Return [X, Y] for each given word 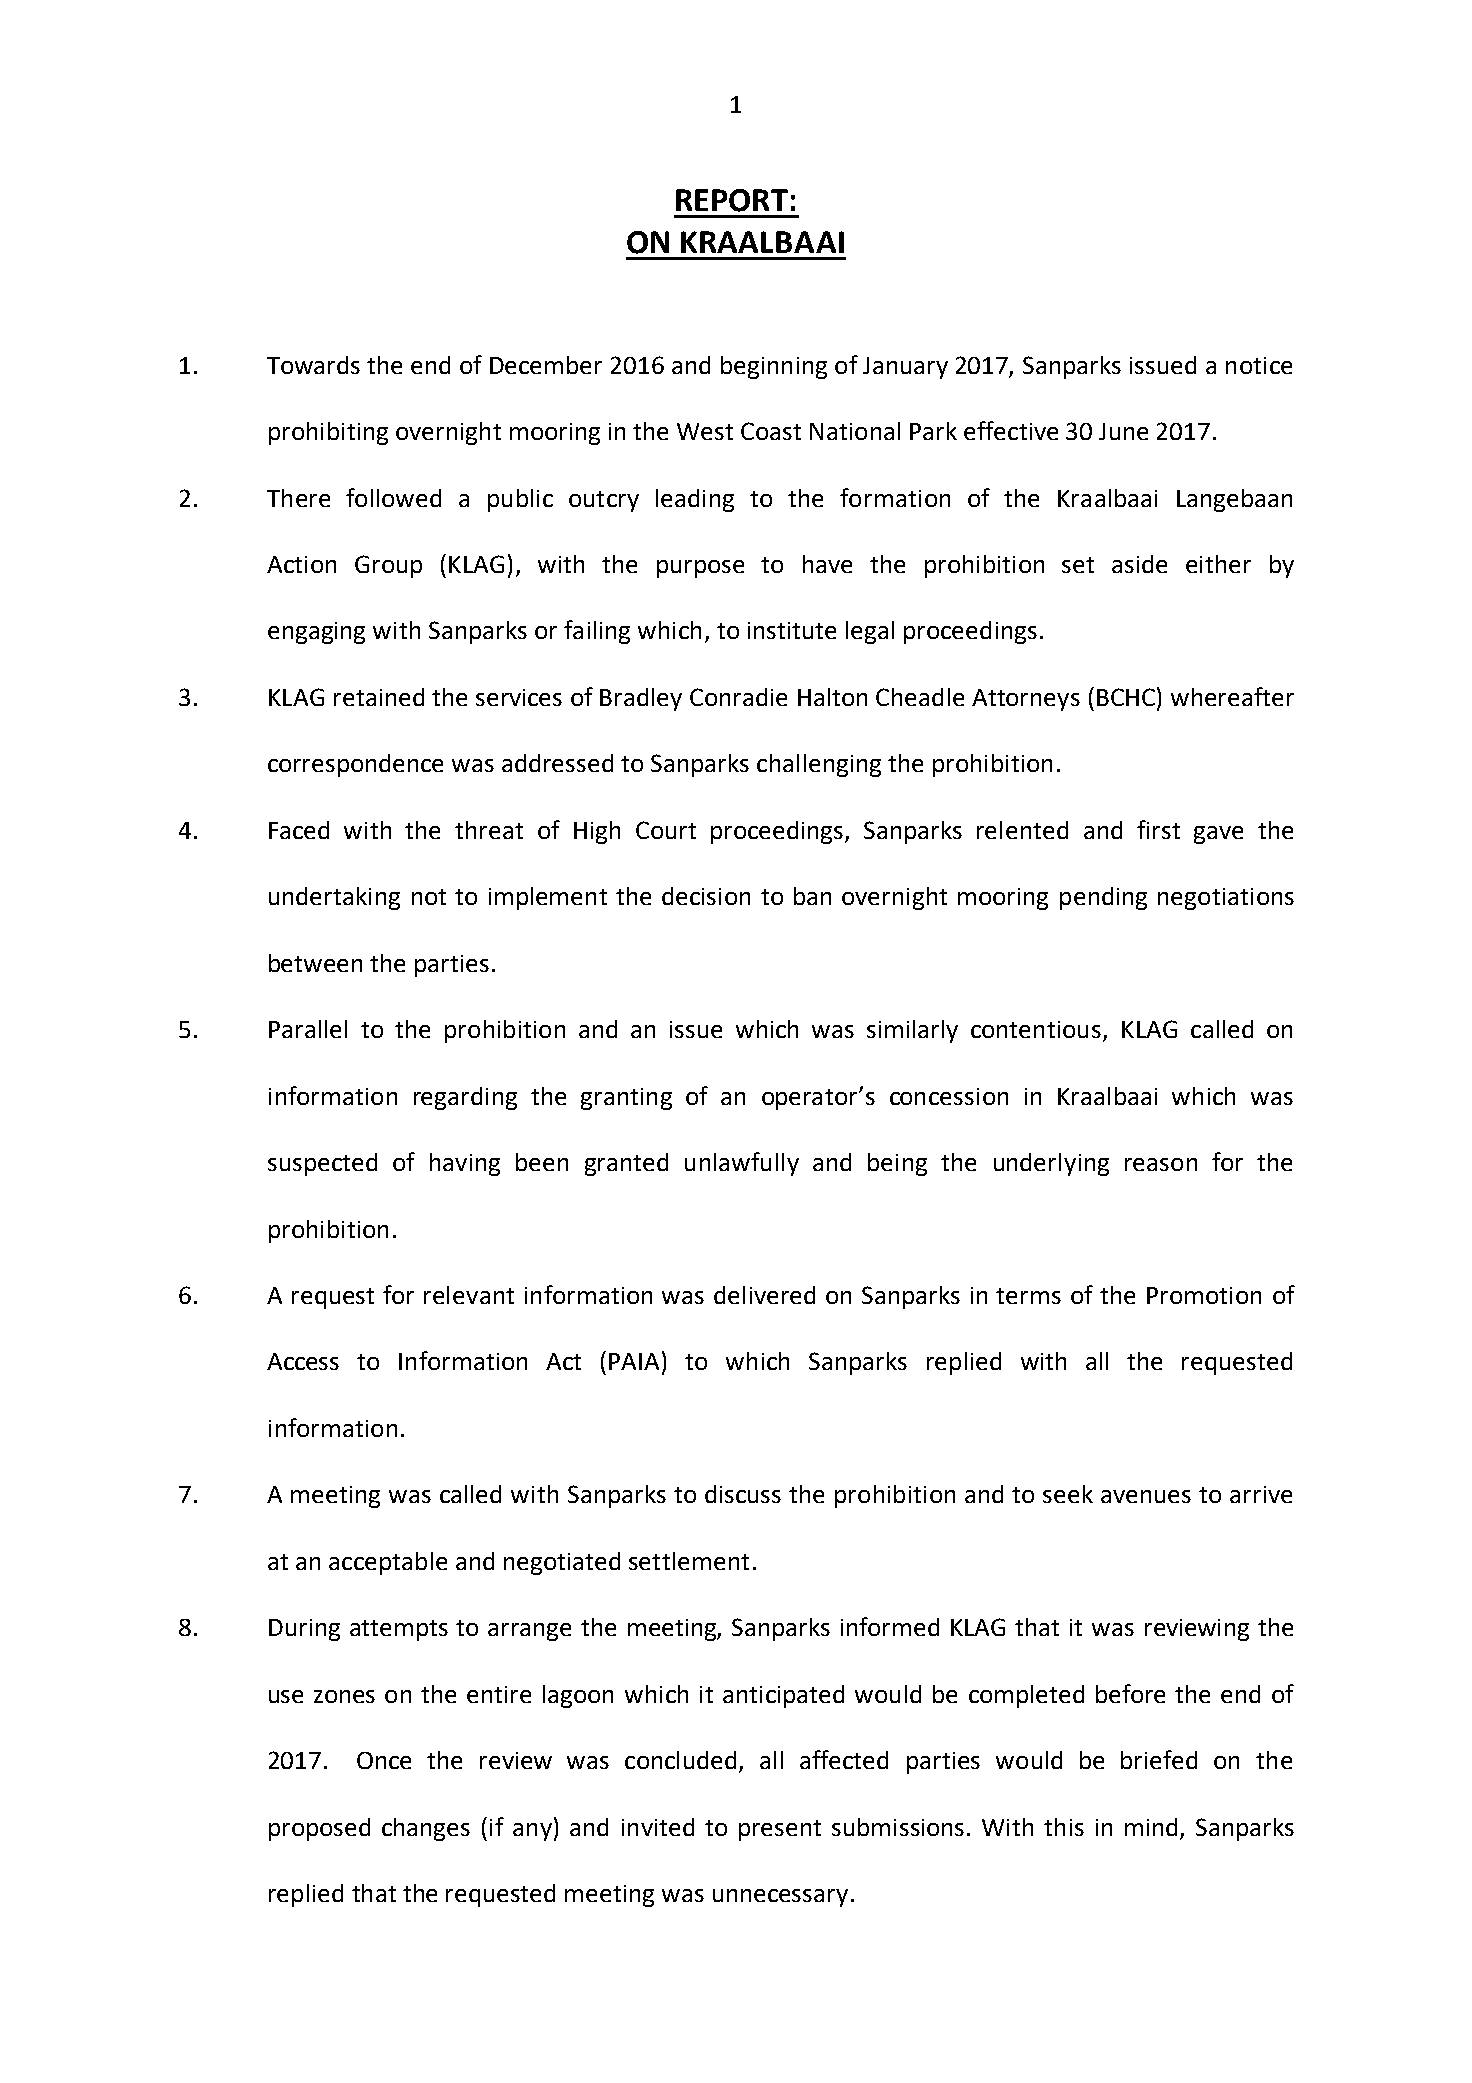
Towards [313, 365]
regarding [465, 1098]
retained [379, 697]
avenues [1146, 1496]
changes [426, 1829]
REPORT [732, 200]
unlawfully [742, 1164]
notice [1259, 365]
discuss [743, 1494]
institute [792, 630]
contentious [1036, 1029]
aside [1139, 564]
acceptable [388, 1563]
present [780, 1830]
